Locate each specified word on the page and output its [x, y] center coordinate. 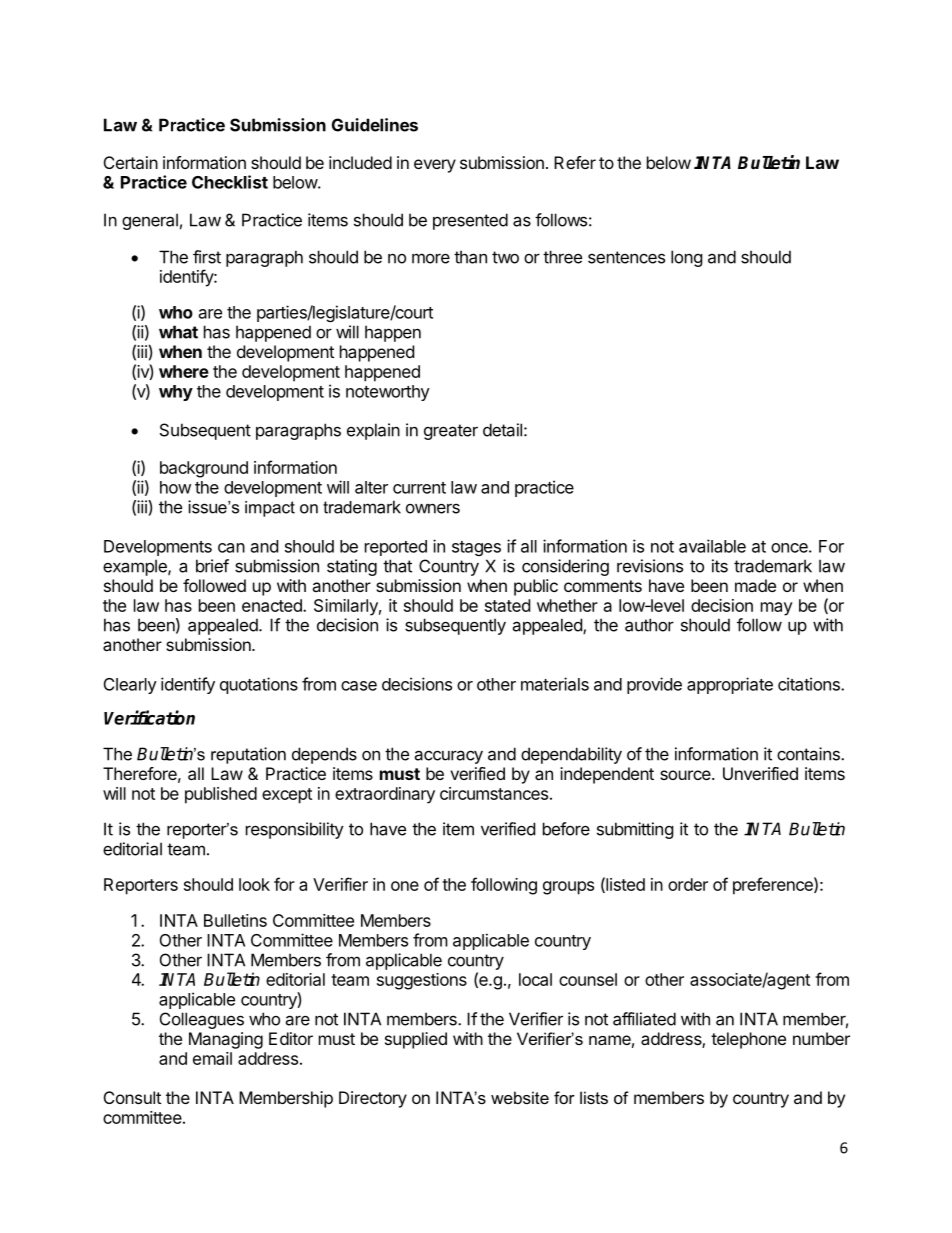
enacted [273, 605]
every [435, 166]
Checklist [230, 182]
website [520, 1097]
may [777, 609]
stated [507, 605]
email [212, 1058]
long [687, 258]
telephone [748, 1040]
